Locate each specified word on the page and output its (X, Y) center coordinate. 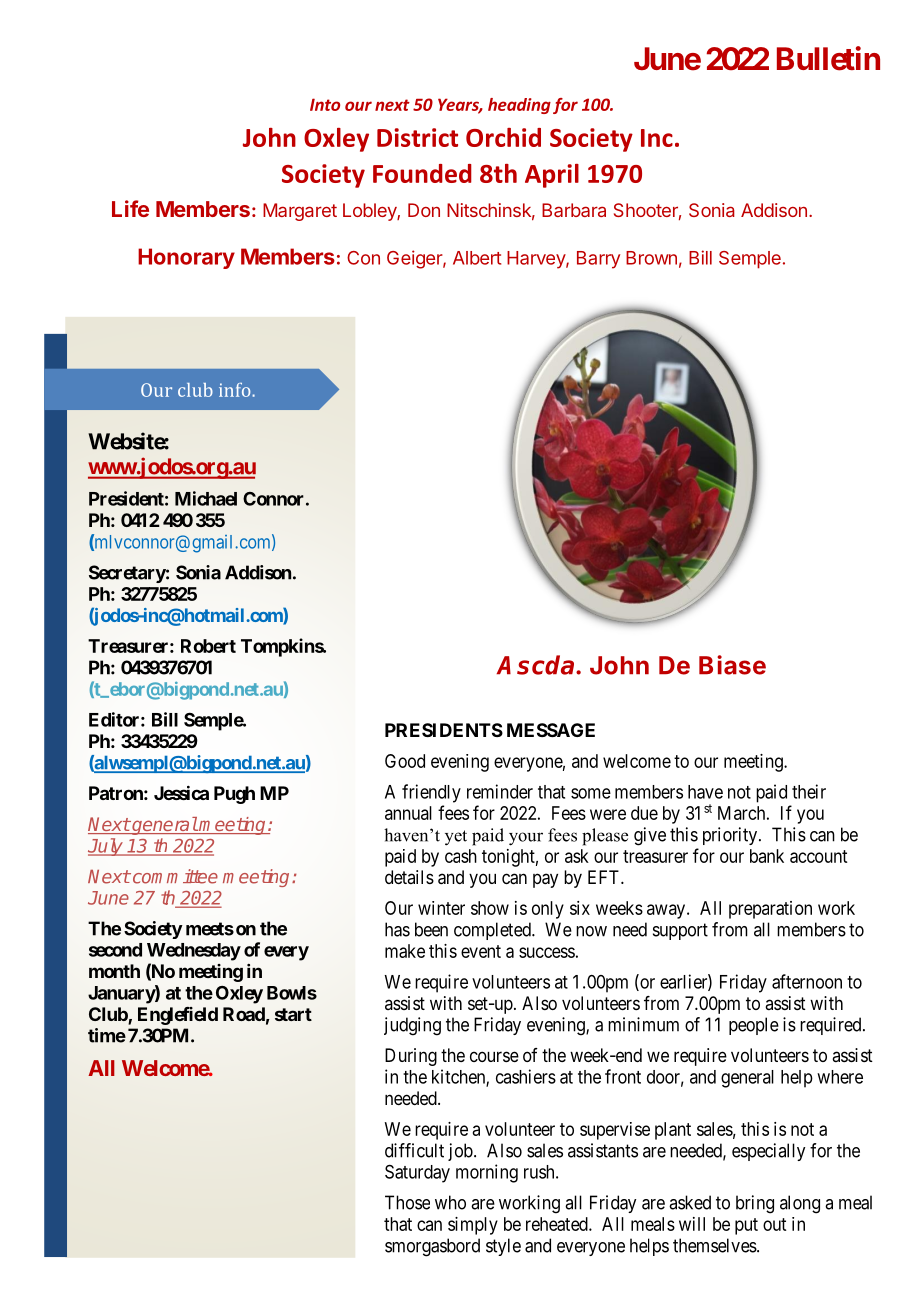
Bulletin (828, 58)
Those (407, 1202)
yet (456, 838)
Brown (651, 258)
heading (519, 106)
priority (731, 836)
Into (325, 104)
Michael (206, 498)
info (236, 390)
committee (174, 876)
